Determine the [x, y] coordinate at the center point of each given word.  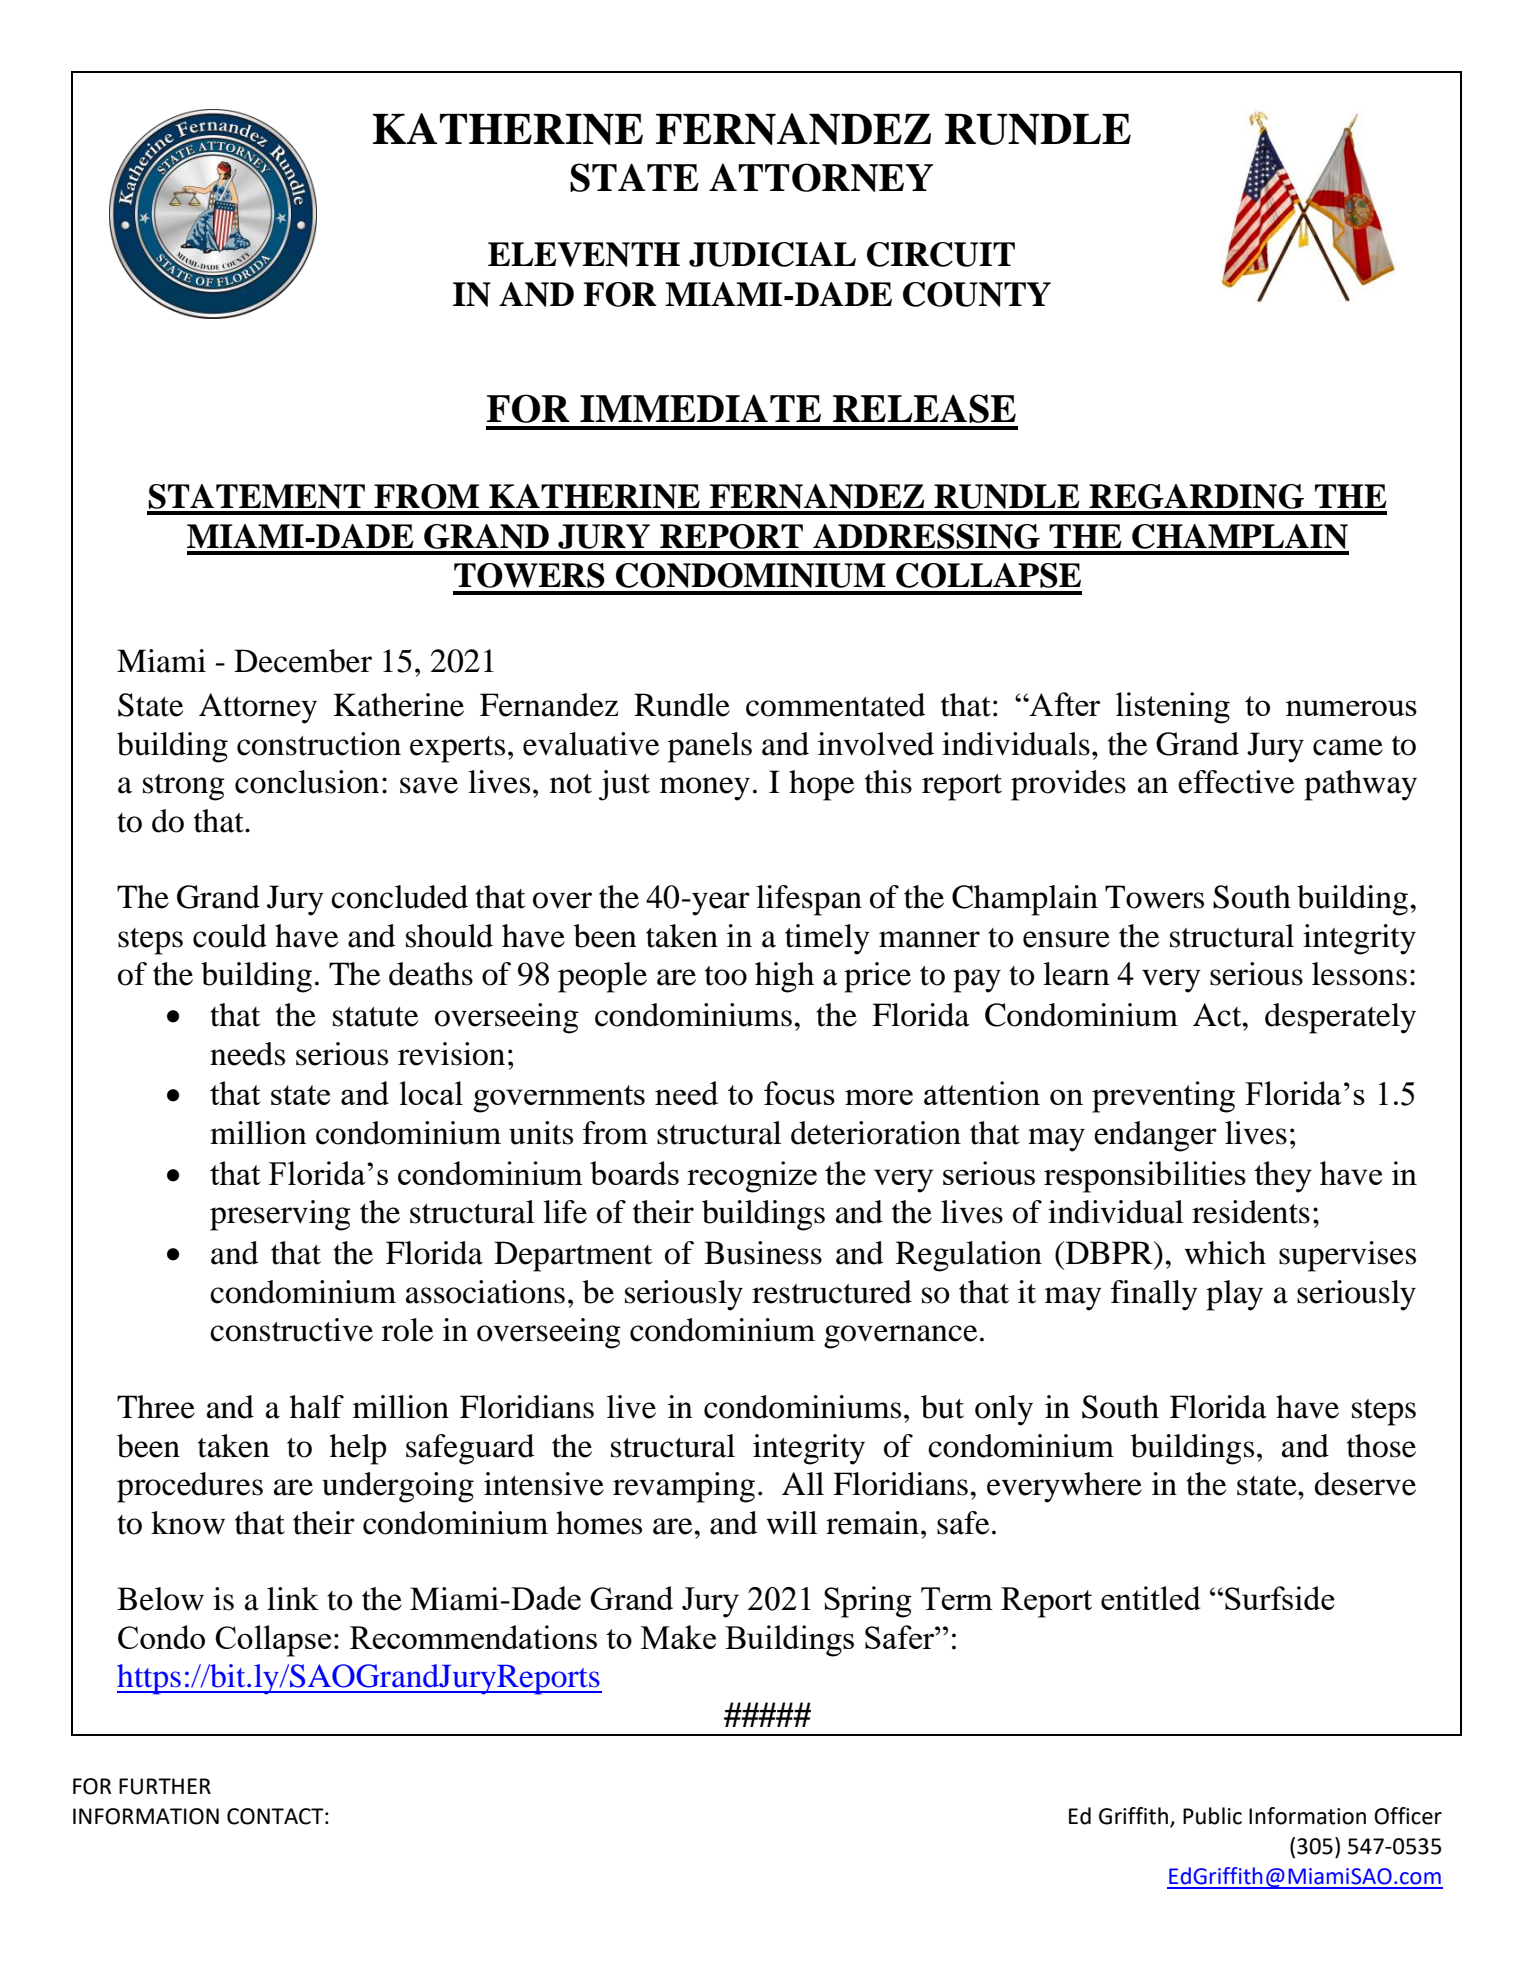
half [317, 1407]
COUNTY [977, 294]
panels [710, 747]
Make [678, 1637]
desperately [1340, 1018]
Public [1212, 1816]
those [1381, 1446]
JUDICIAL [772, 254]
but [942, 1407]
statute [375, 1017]
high [784, 977]
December [303, 661]
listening [1173, 708]
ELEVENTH [584, 254]
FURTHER [165, 1786]
